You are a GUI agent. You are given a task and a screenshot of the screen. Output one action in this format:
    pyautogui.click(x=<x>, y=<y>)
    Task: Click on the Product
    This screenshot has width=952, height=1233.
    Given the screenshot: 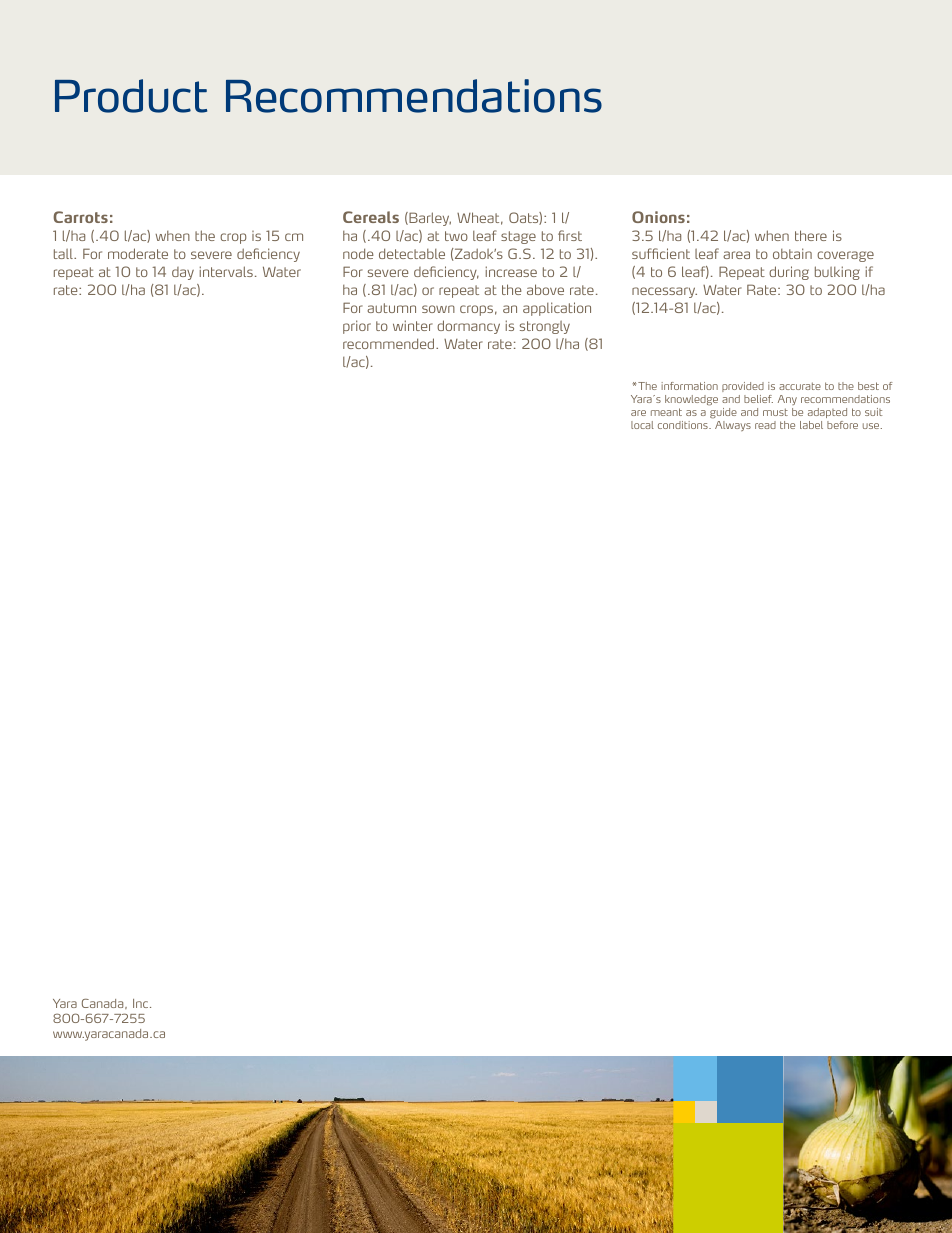 What is the action you would take?
    pyautogui.click(x=131, y=96)
